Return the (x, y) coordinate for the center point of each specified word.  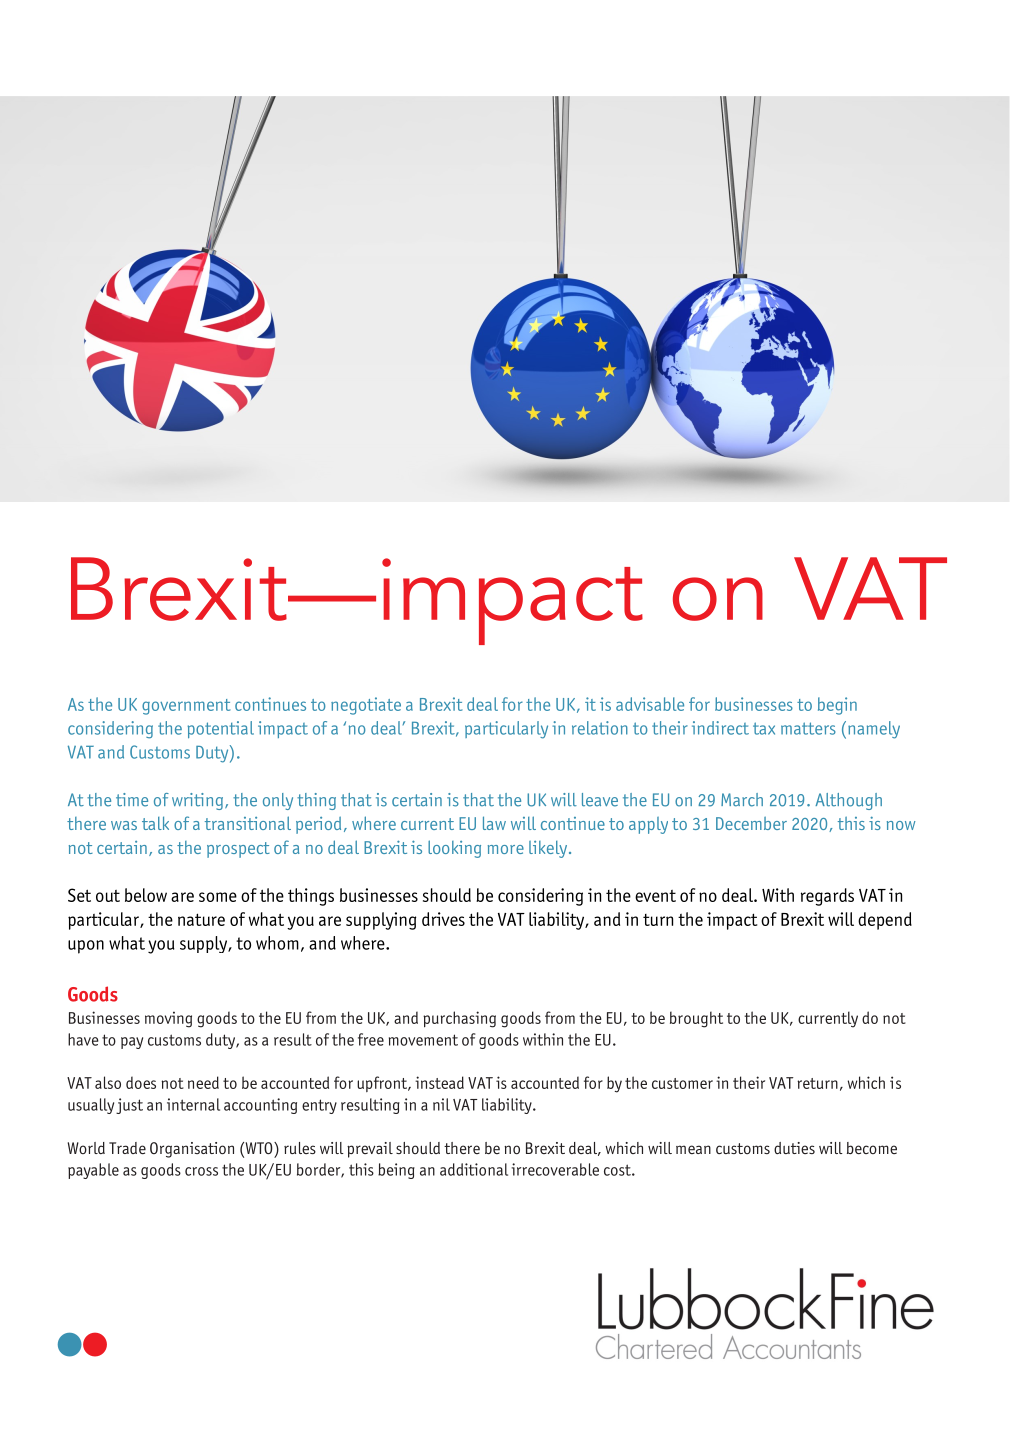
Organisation (192, 1150)
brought (696, 1019)
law (494, 823)
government (186, 707)
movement (423, 1040)
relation (600, 728)
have (83, 1039)
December (751, 823)
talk (155, 823)
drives (443, 919)
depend (885, 921)
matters (808, 728)
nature (201, 919)
